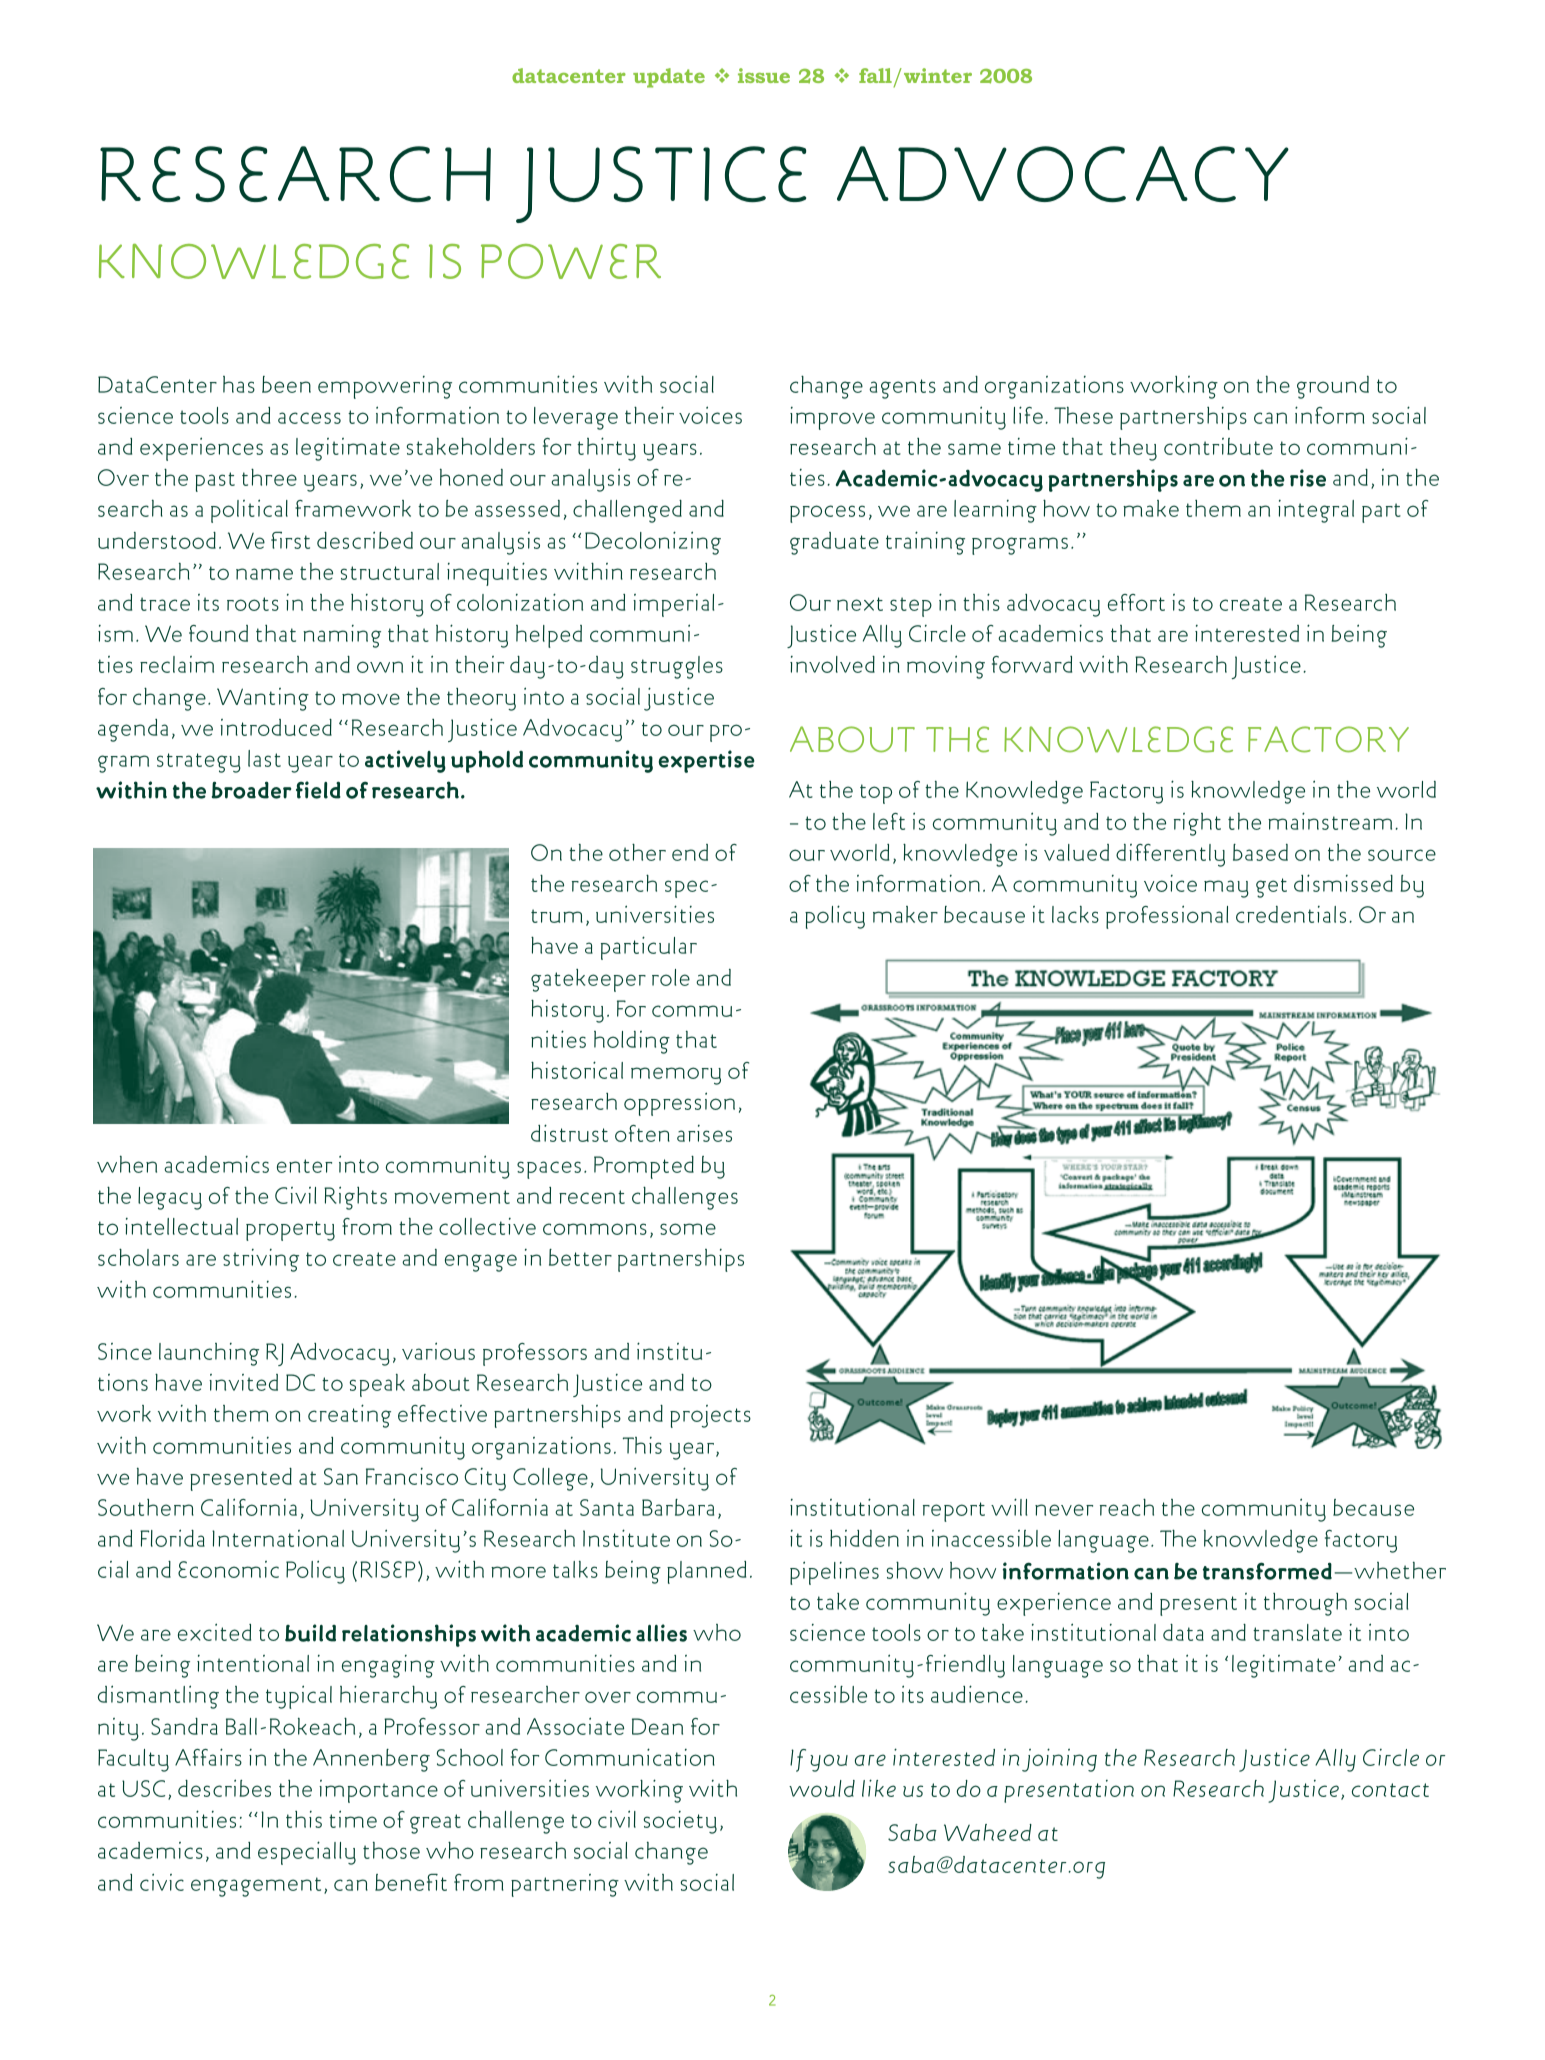 The image size is (1545, 2060). Describe the element at coordinates (1333, 387) in the screenshot. I see `ground` at that location.
